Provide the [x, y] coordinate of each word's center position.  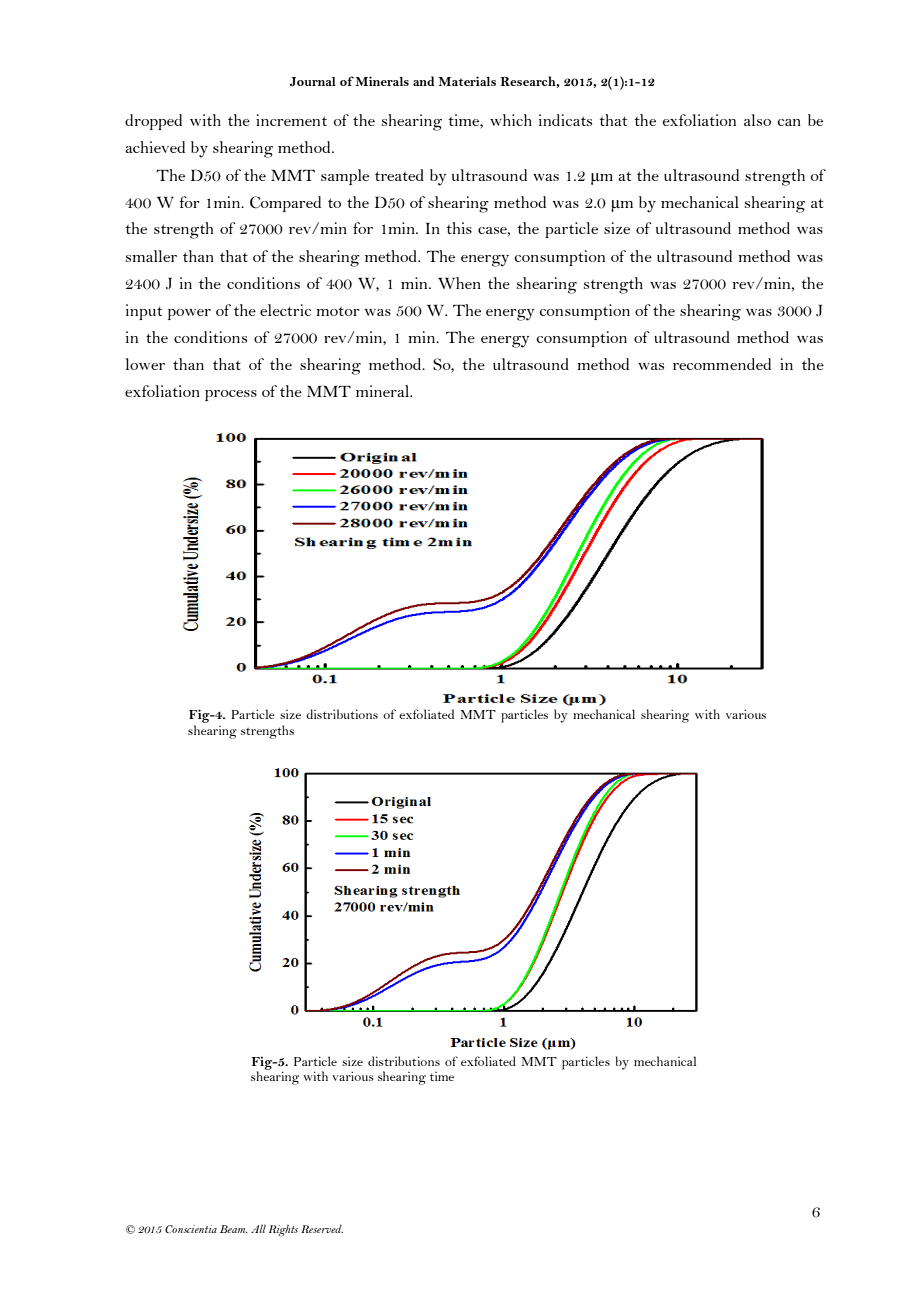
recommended [722, 364]
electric [285, 310]
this [459, 228]
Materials [467, 81]
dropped [153, 122]
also [757, 120]
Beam [234, 1229]
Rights [283, 1230]
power [189, 314]
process [231, 395]
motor [337, 311]
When [459, 283]
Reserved [322, 1228]
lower [145, 364]
